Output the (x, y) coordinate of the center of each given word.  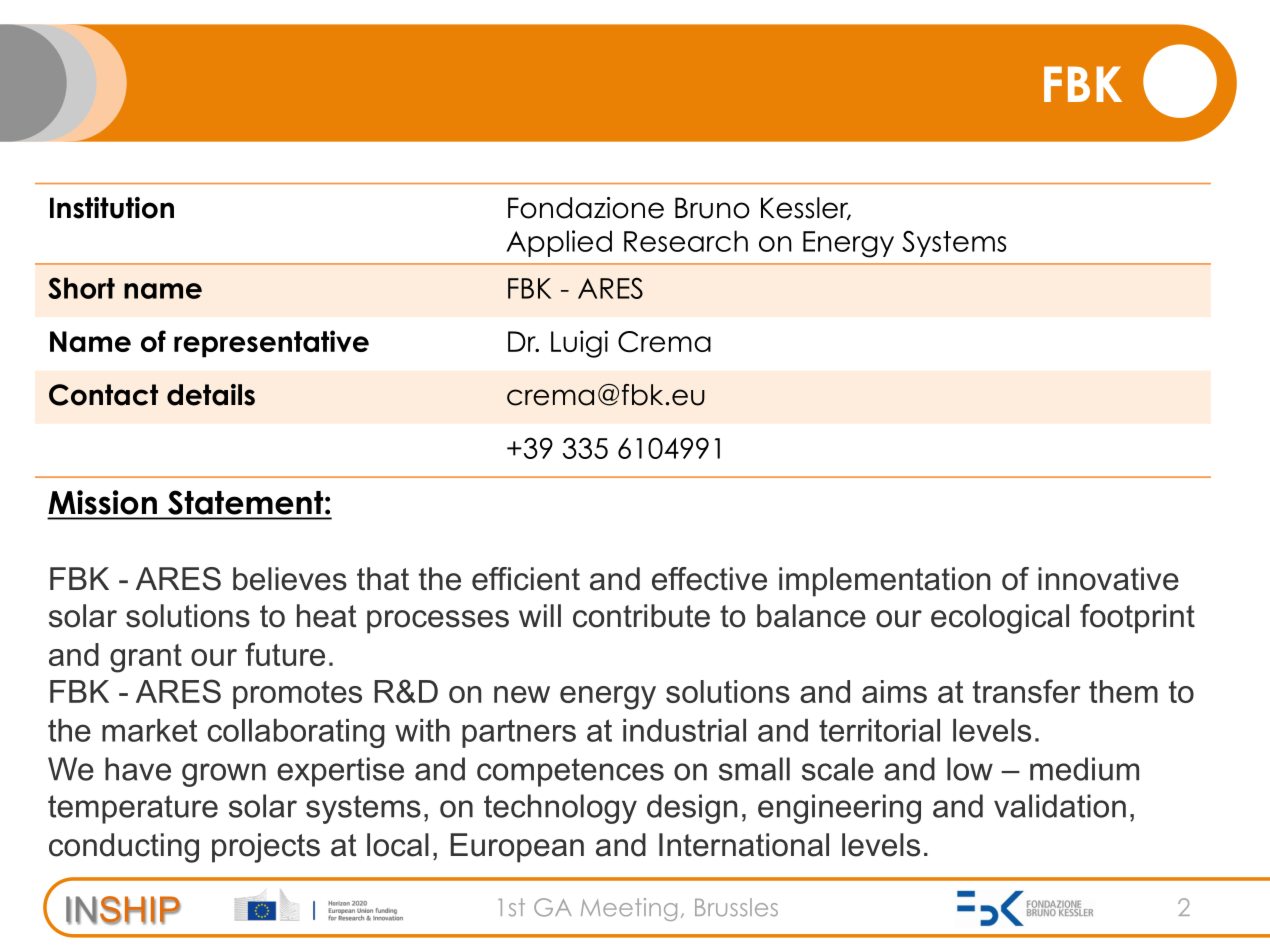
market (149, 730)
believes (290, 579)
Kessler (806, 208)
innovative (1108, 579)
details (211, 395)
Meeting (629, 909)
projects (266, 848)
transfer (1027, 691)
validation (1060, 806)
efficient (526, 579)
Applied (559, 243)
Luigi (579, 344)
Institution (112, 208)
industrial (684, 730)
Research (686, 241)
